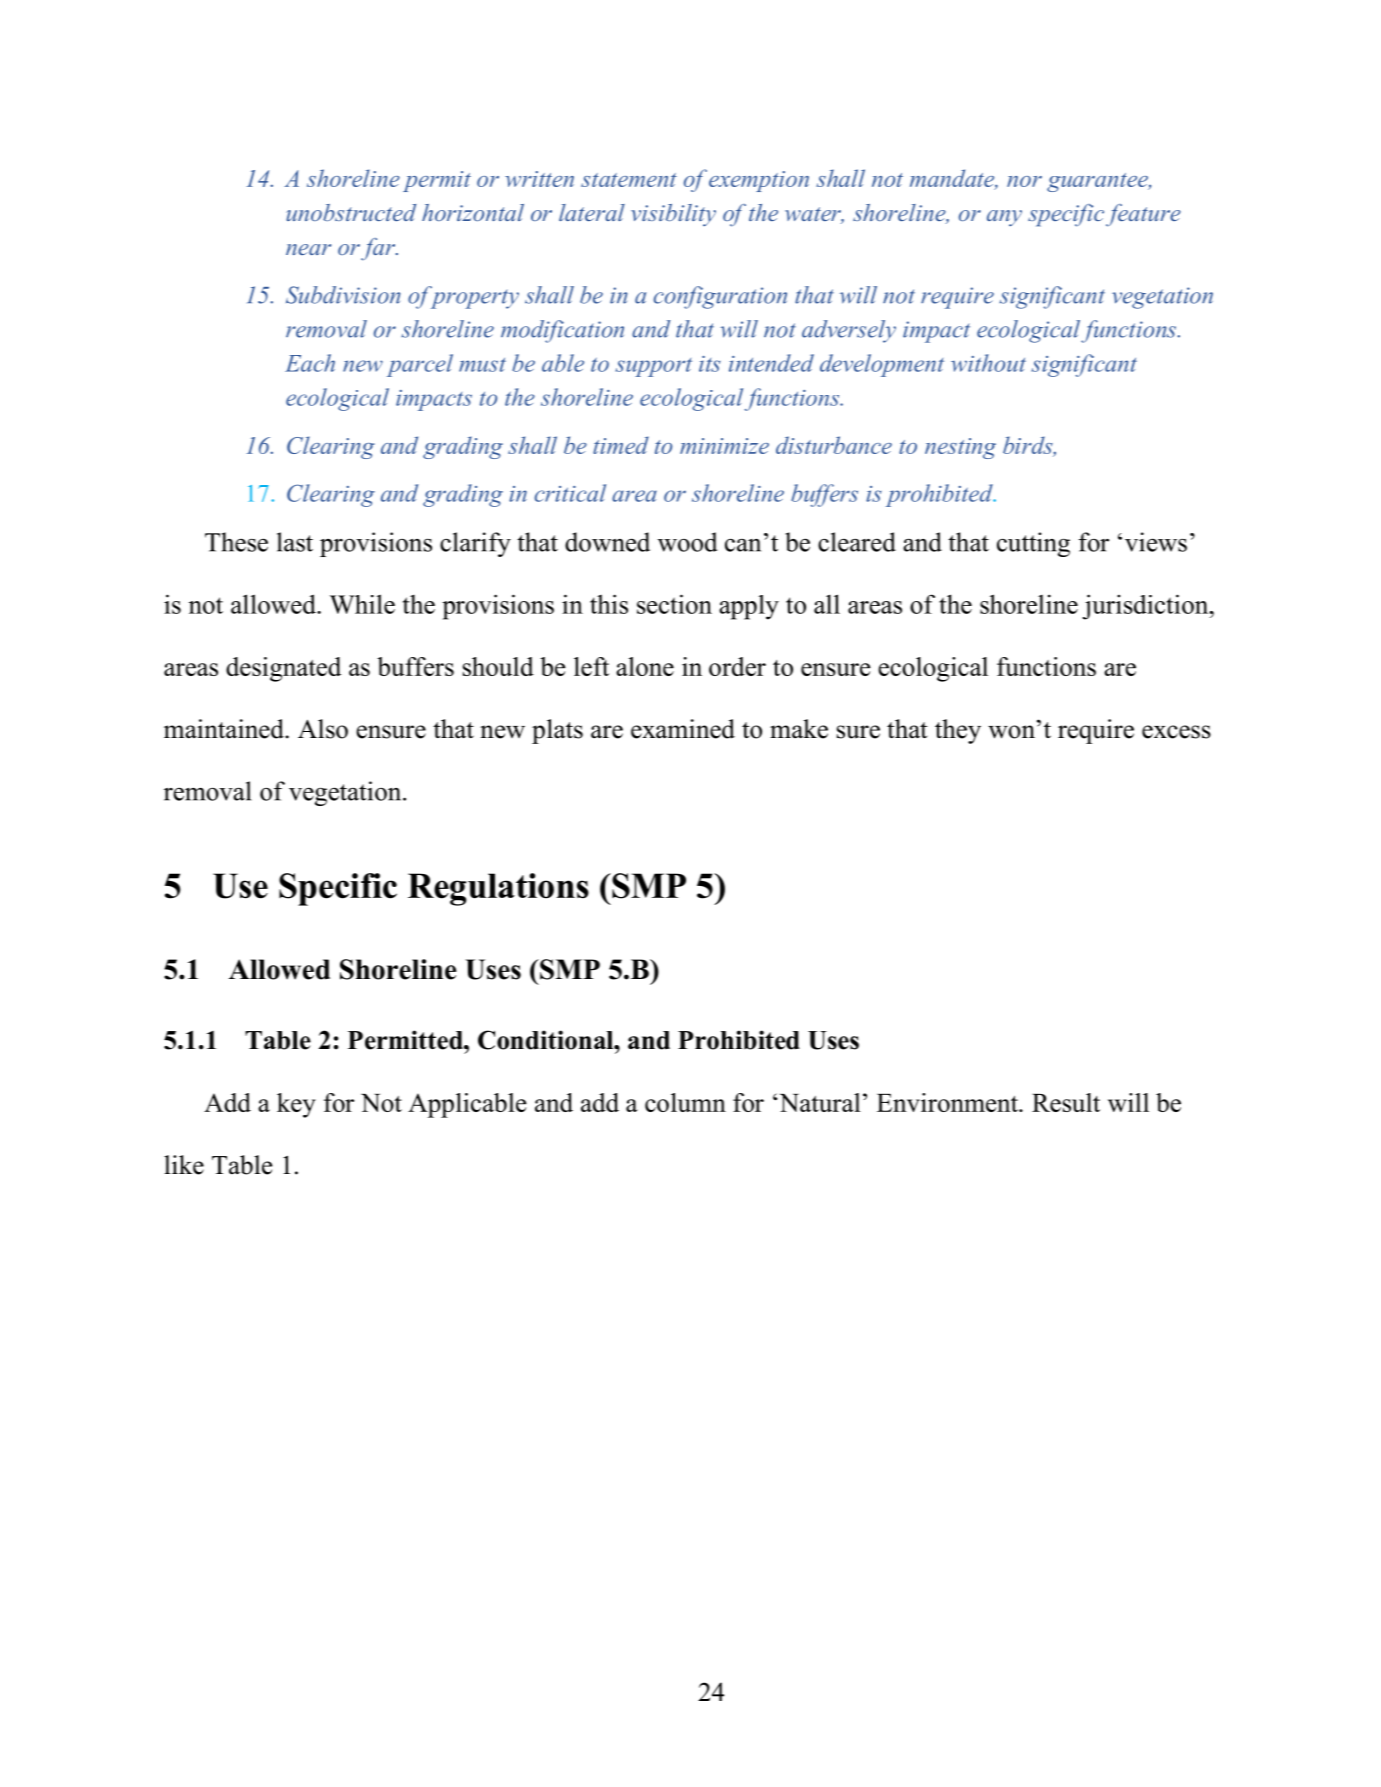  What do you see at coordinates (683, 729) in the screenshot?
I see `examined` at bounding box center [683, 729].
